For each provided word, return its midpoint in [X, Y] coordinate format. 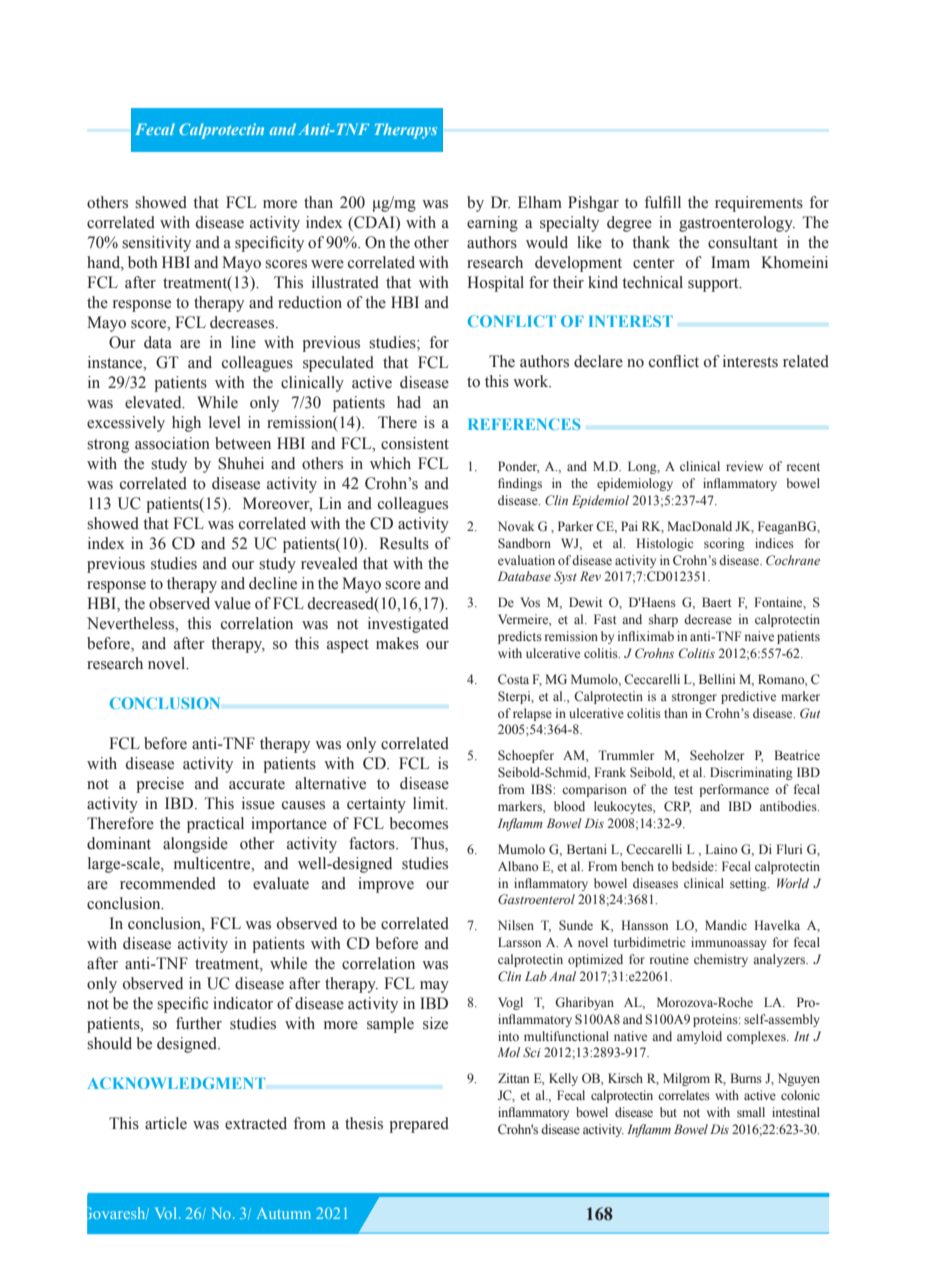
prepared [419, 1125]
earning [492, 224]
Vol [167, 1213]
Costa [513, 679]
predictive [748, 697]
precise [160, 785]
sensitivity [156, 244]
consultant [743, 242]
